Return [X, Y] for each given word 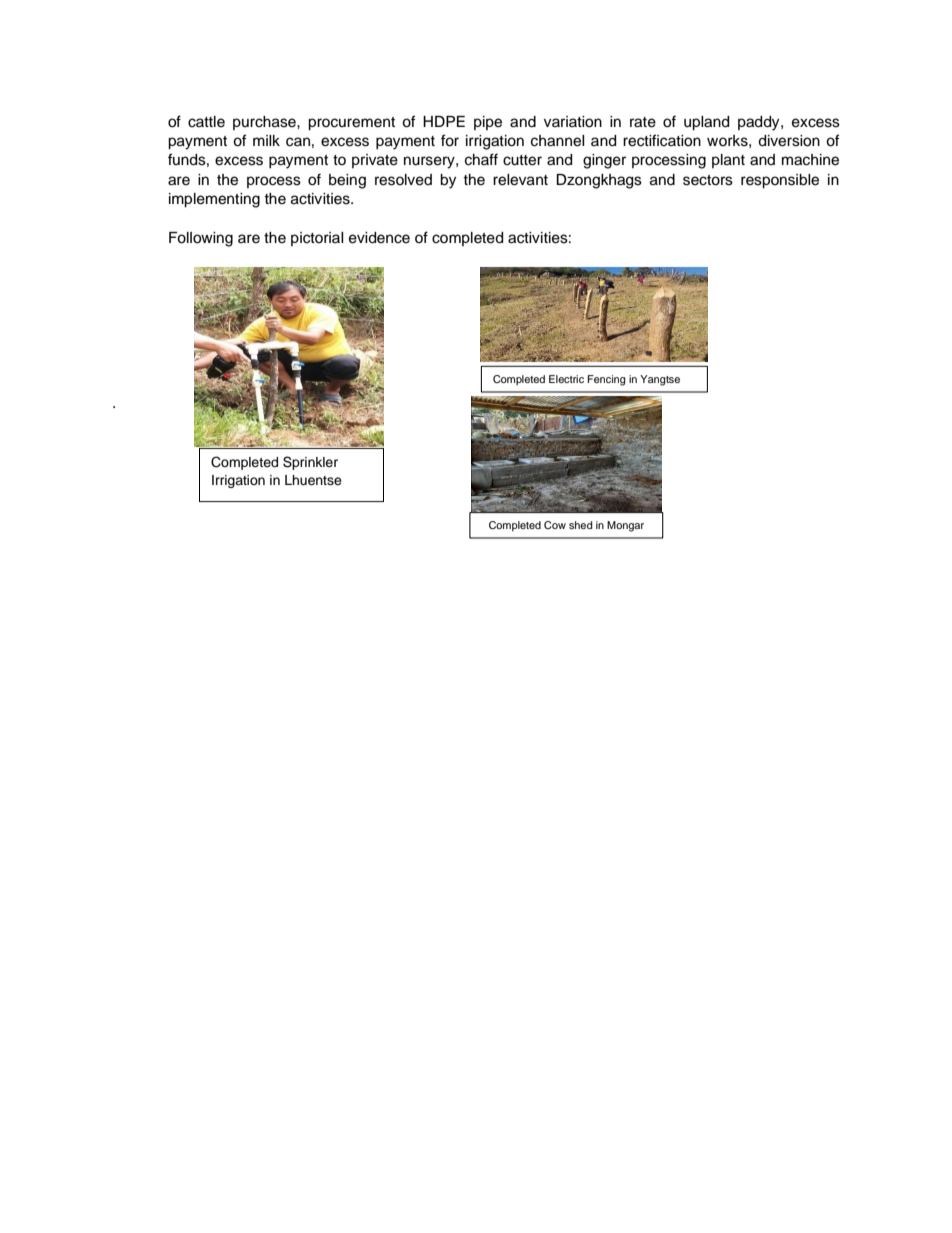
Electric [566, 379]
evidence [379, 238]
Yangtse [660, 380]
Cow [555, 525]
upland [706, 123]
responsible [780, 181]
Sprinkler [310, 463]
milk [266, 140]
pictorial [317, 239]
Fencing [607, 380]
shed [581, 525]
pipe [488, 123]
